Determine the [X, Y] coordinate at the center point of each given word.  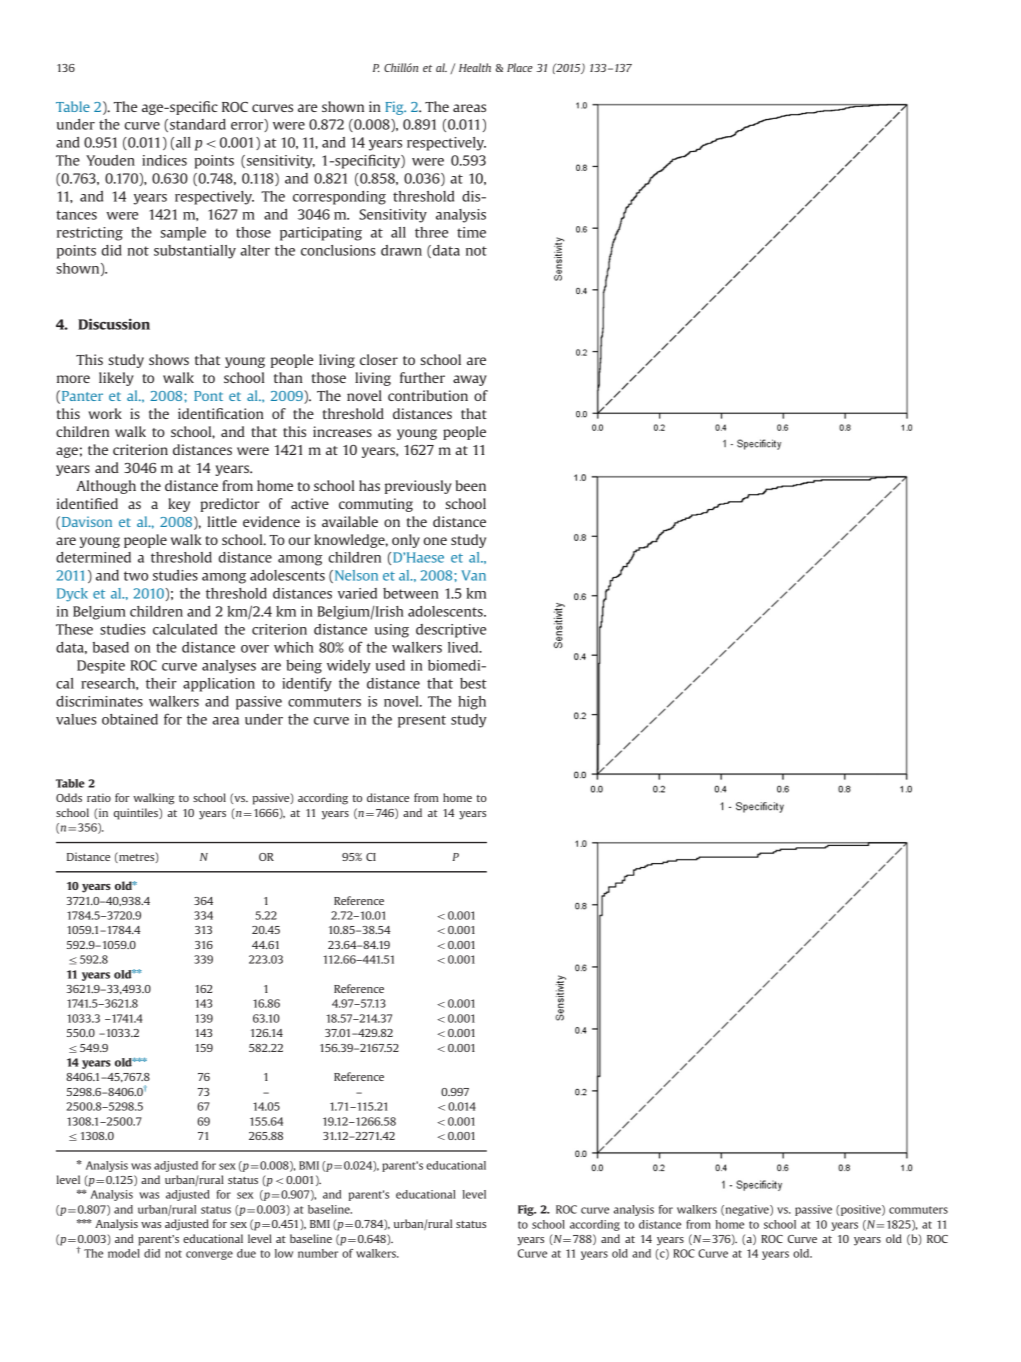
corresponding [339, 198]
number [318, 1253]
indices [164, 160]
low [284, 1253]
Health [475, 67]
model [124, 1253]
